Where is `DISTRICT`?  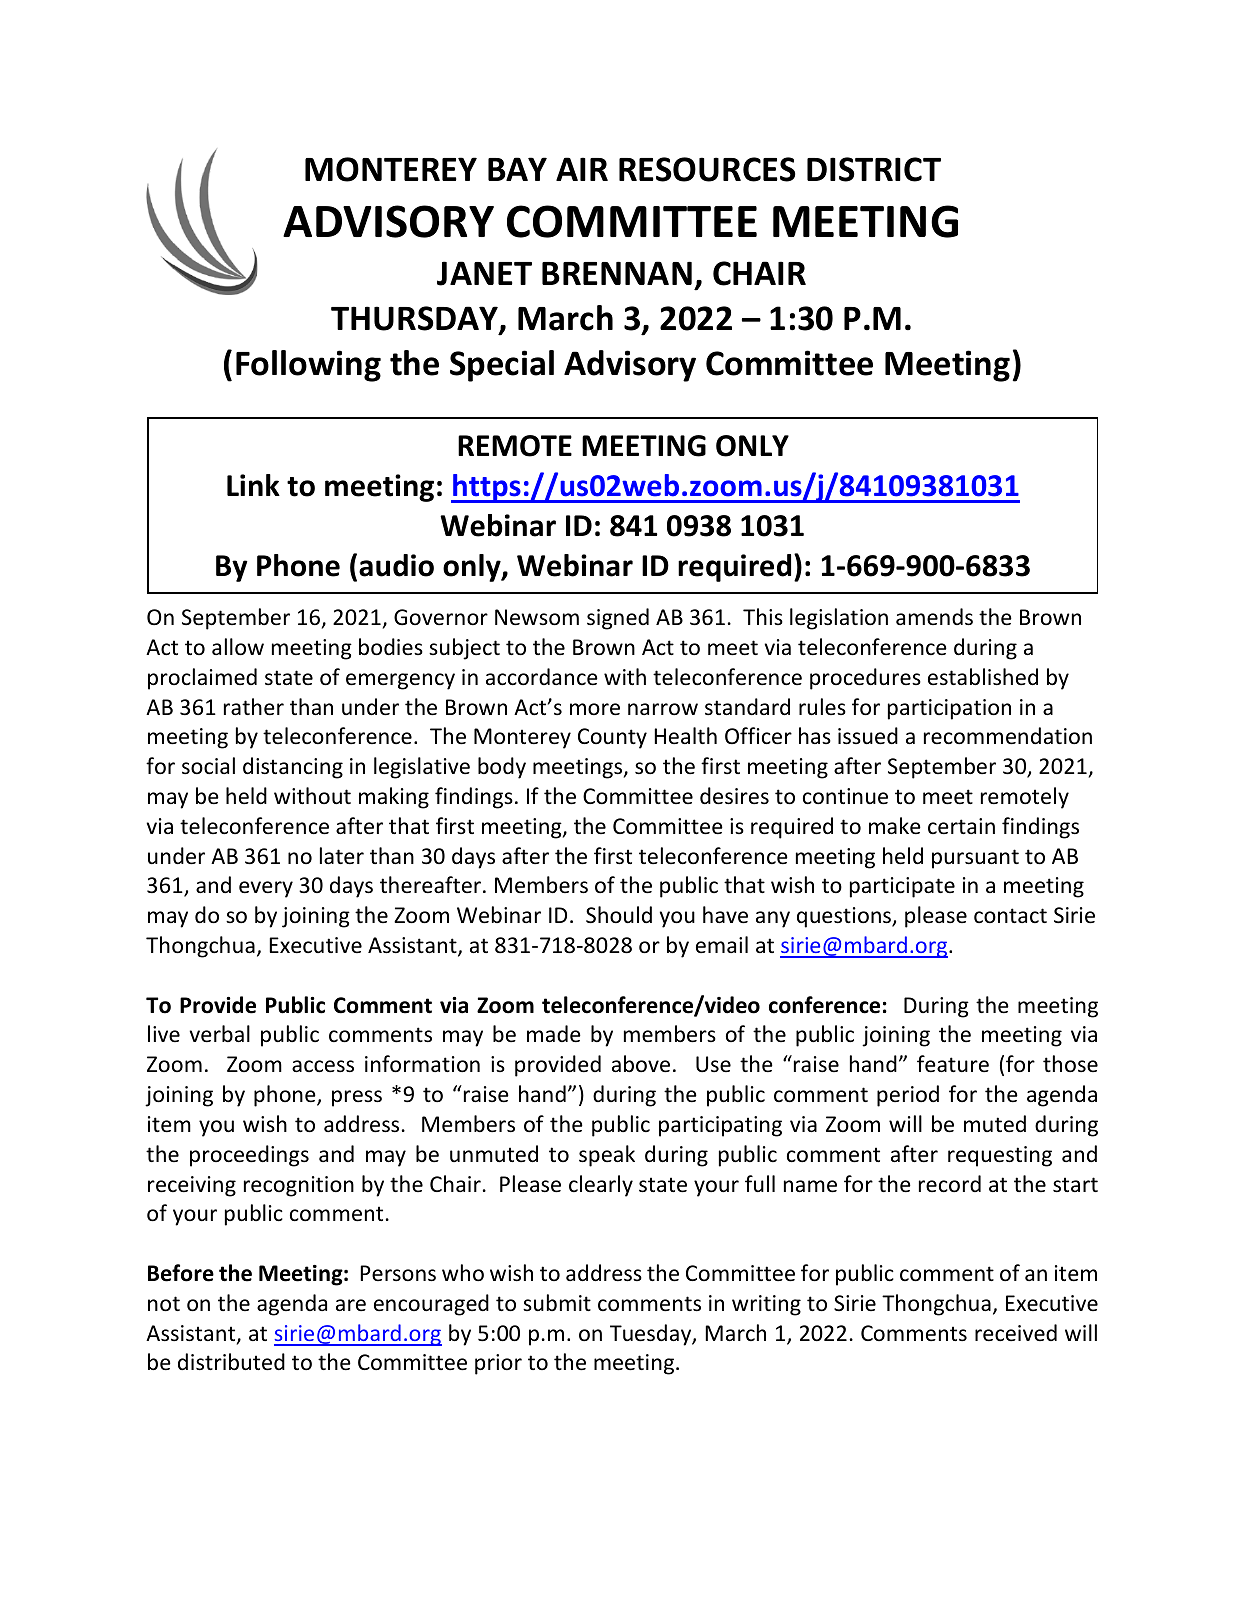
DISTRICT is located at coordinates (874, 169).
